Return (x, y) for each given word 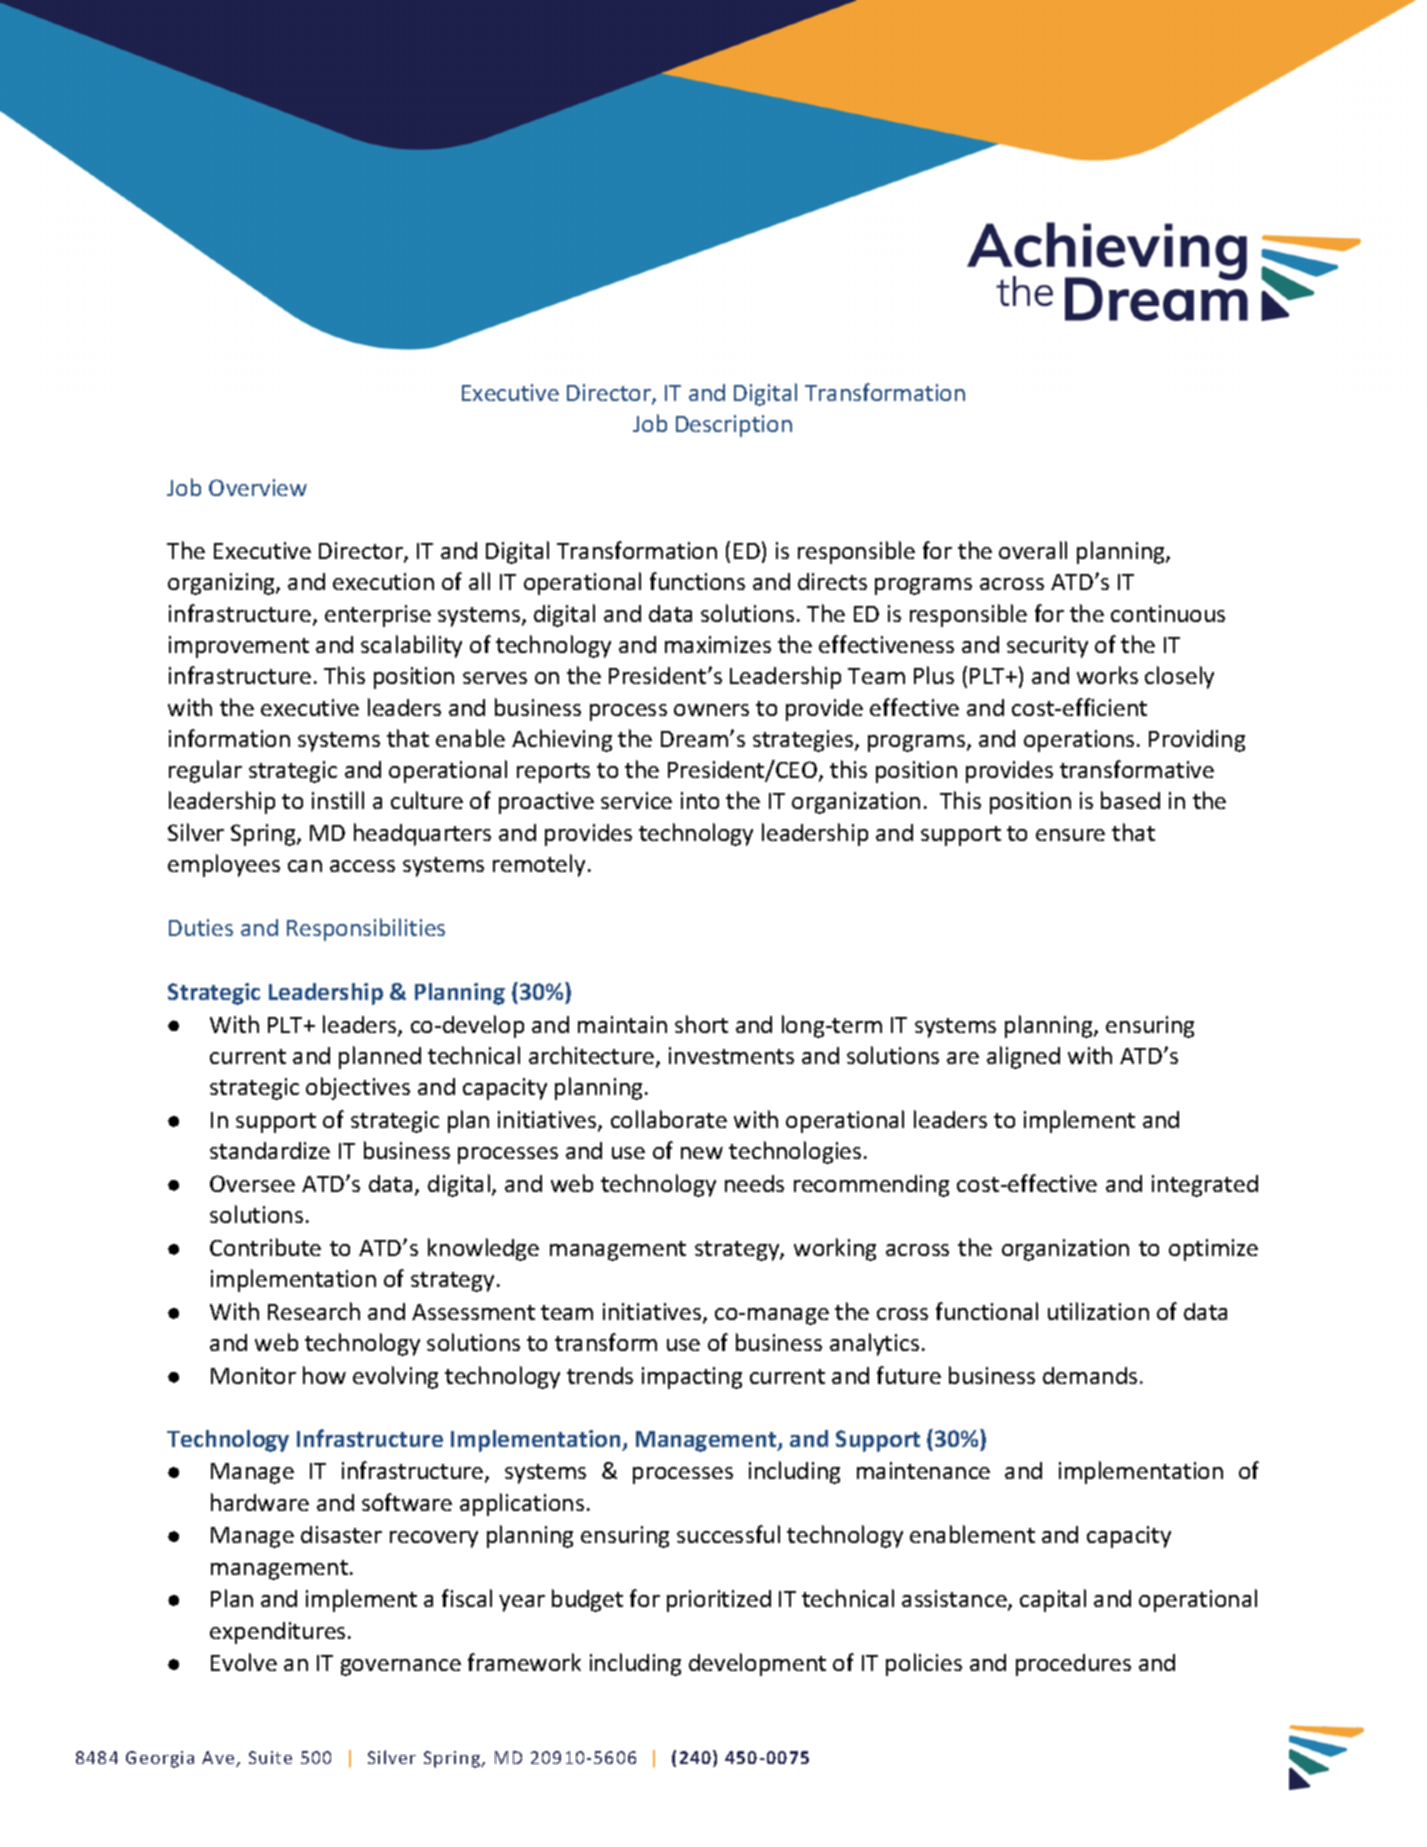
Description (734, 426)
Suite (270, 1757)
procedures (1073, 1665)
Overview (258, 487)
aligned (1023, 1057)
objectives (358, 1088)
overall (1033, 550)
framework (524, 1662)
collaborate (669, 1119)
